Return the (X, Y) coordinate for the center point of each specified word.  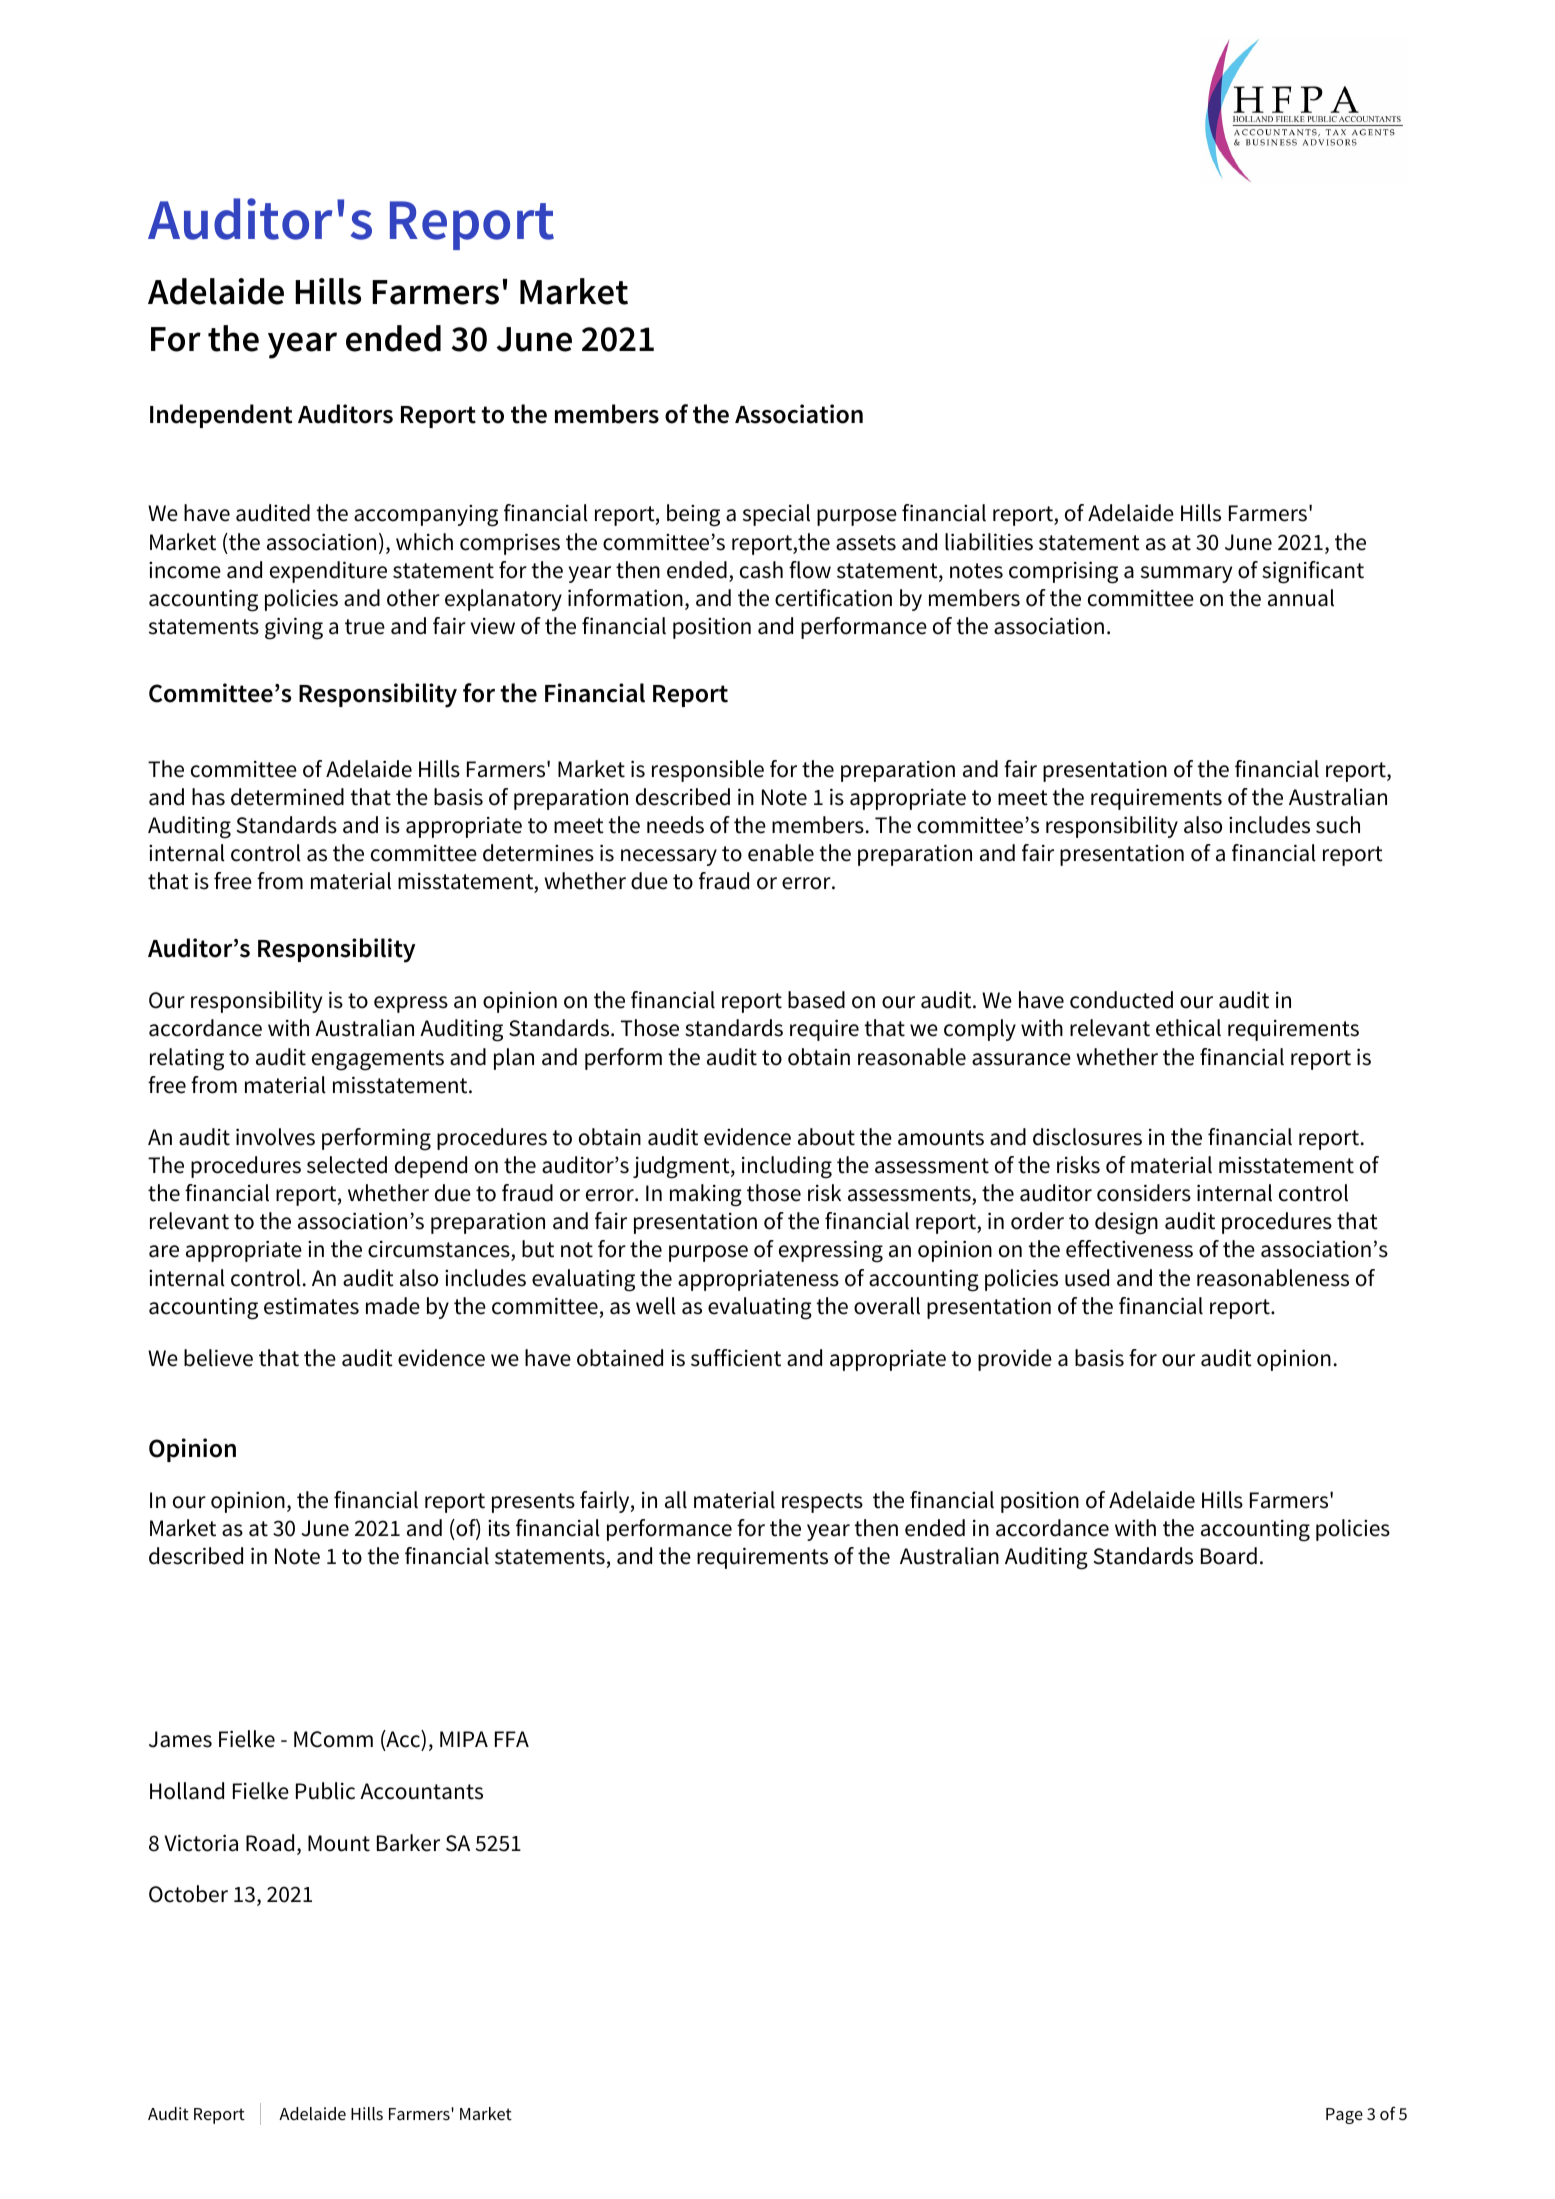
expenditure (328, 572)
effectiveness (1129, 1249)
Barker (408, 1843)
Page (1344, 2116)
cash (761, 570)
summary (1186, 574)
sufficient (736, 1358)
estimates (311, 1306)
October (188, 1894)
